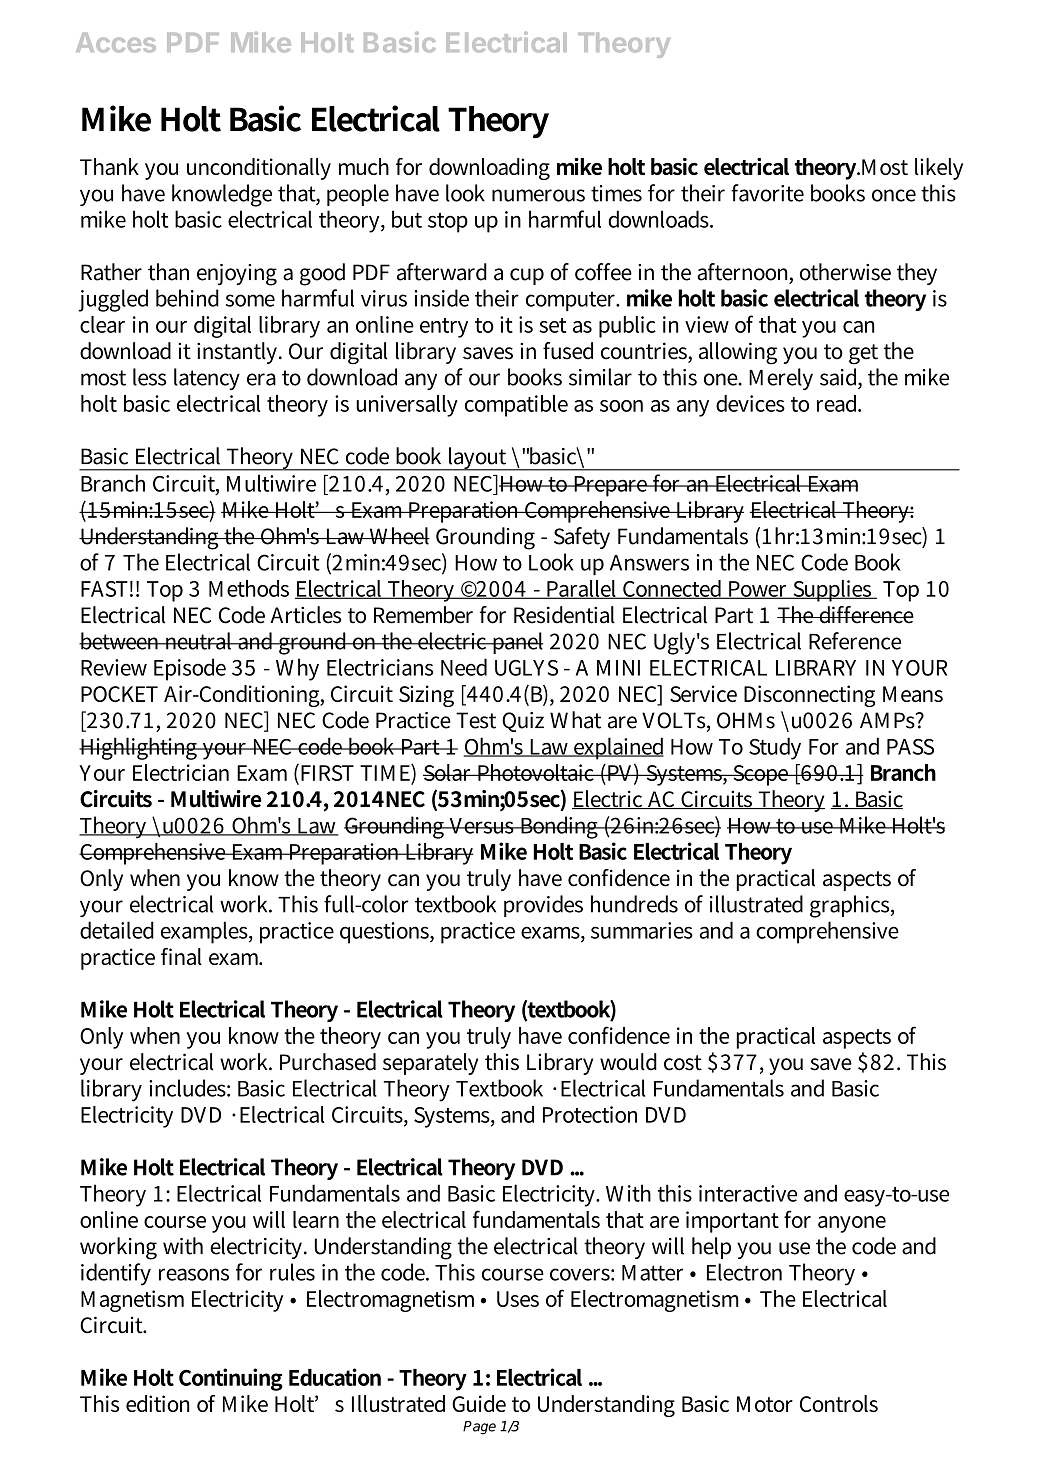 This image has height=1476, width=1044. I want to click on Purchased, so click(328, 1062).
